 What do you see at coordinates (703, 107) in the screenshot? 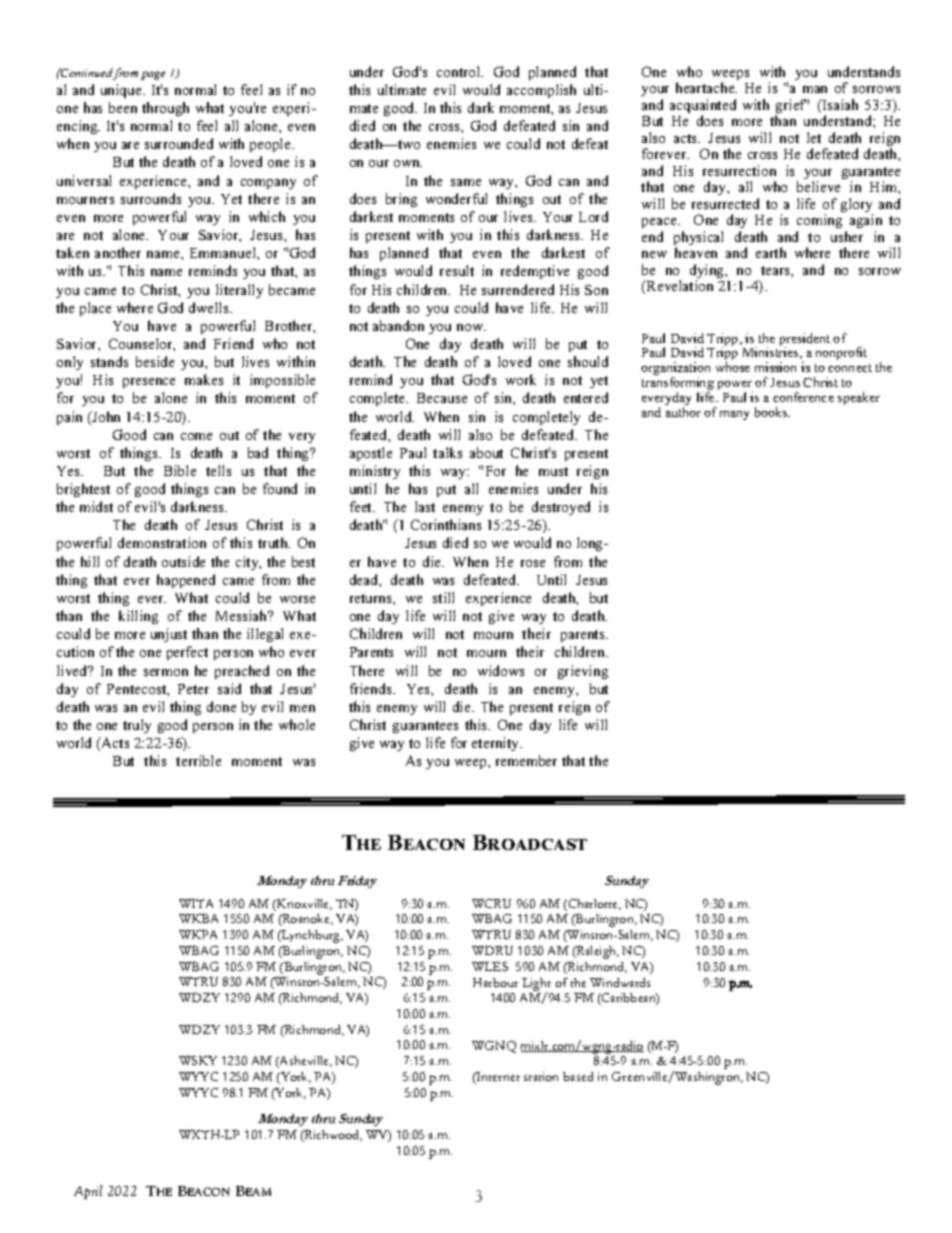
I see `acquainted` at bounding box center [703, 107].
